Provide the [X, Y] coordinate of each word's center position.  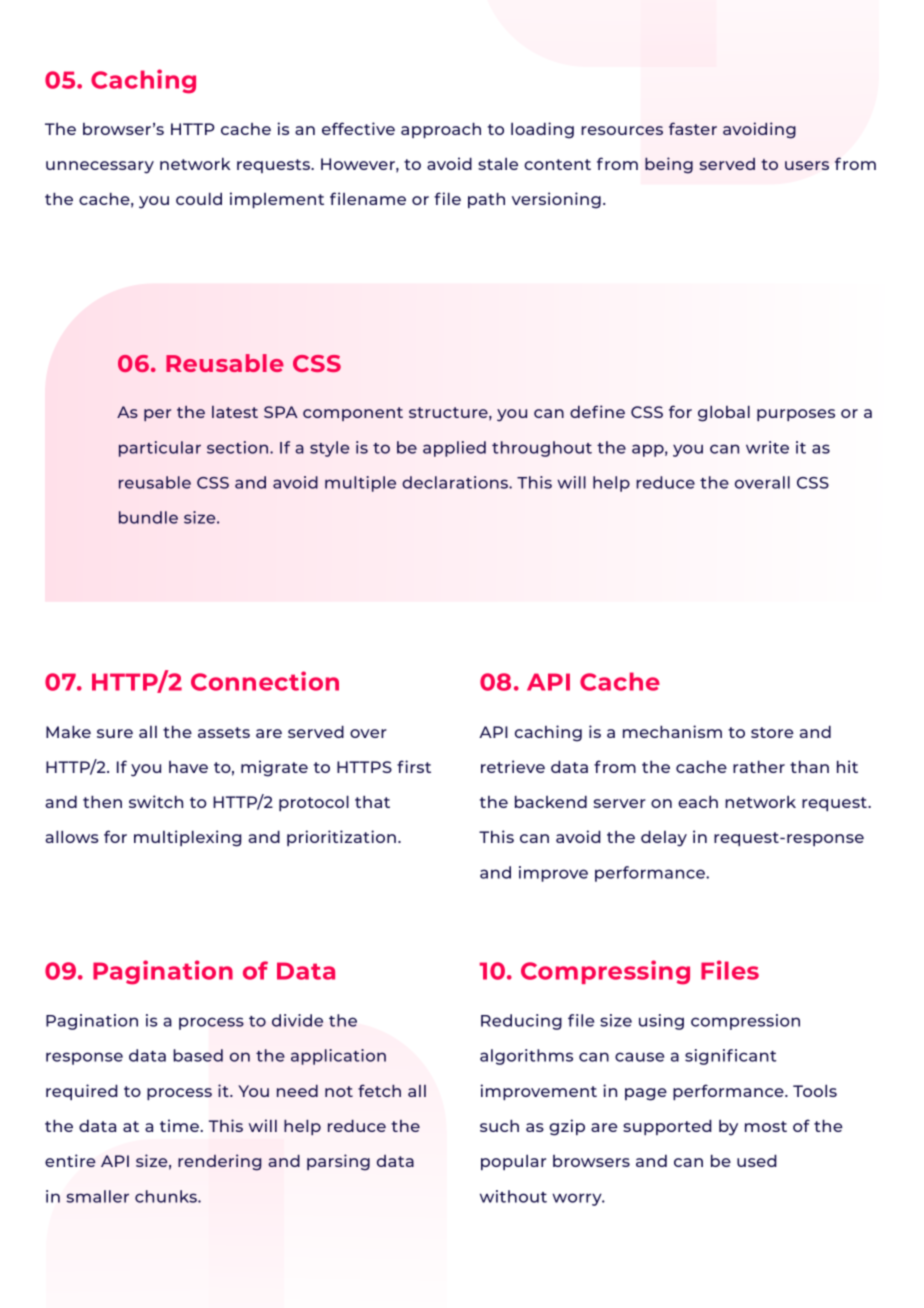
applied [454, 449]
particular [160, 449]
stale [498, 164]
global [724, 413]
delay [664, 838]
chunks [167, 1196]
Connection [265, 681]
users [807, 165]
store [772, 732]
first [414, 766]
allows [72, 836]
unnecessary [100, 167]
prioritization [341, 838]
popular [513, 1162]
